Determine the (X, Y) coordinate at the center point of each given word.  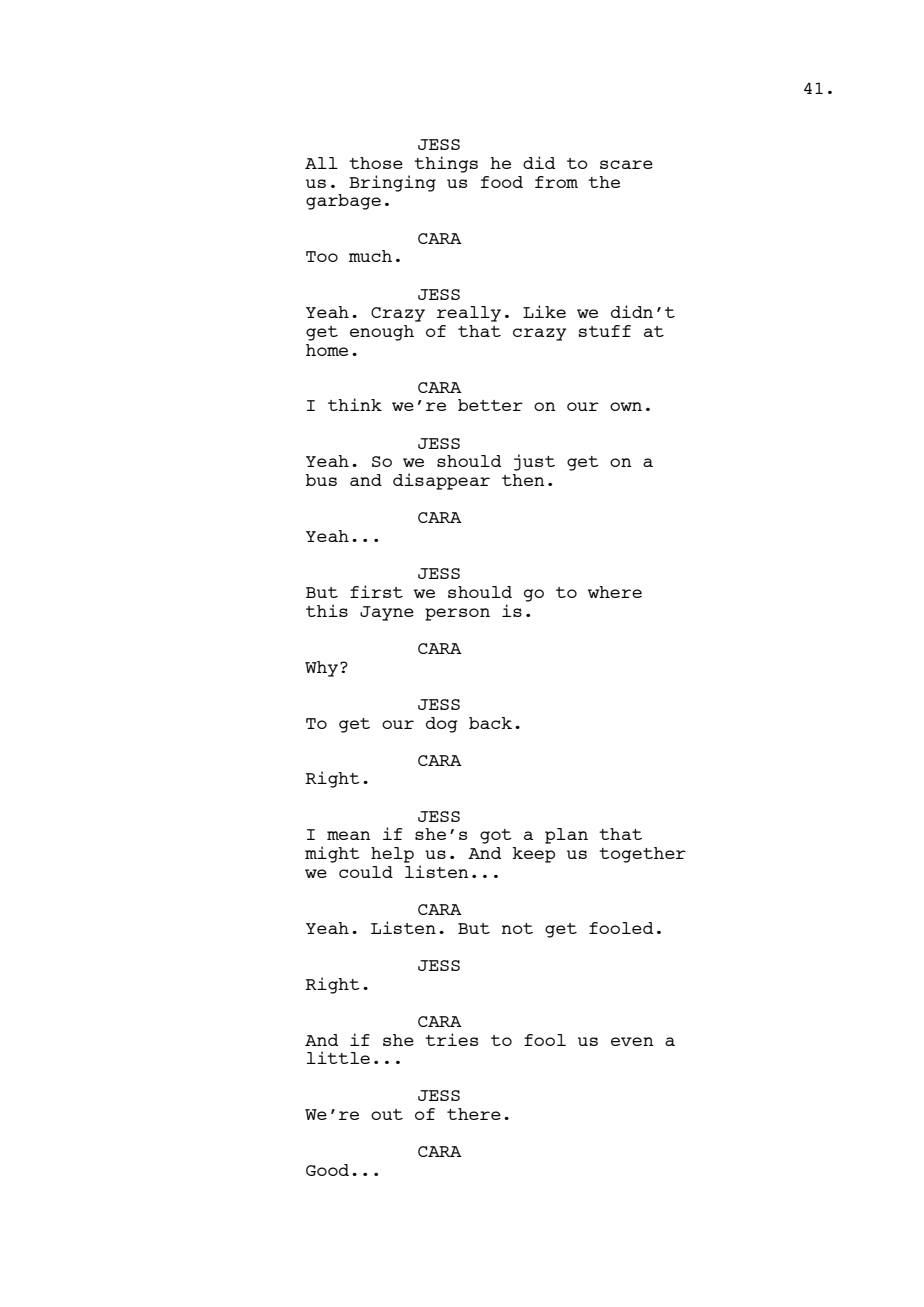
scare (626, 164)
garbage (343, 202)
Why (323, 669)
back (490, 723)
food (502, 182)
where (615, 592)
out (387, 1114)
